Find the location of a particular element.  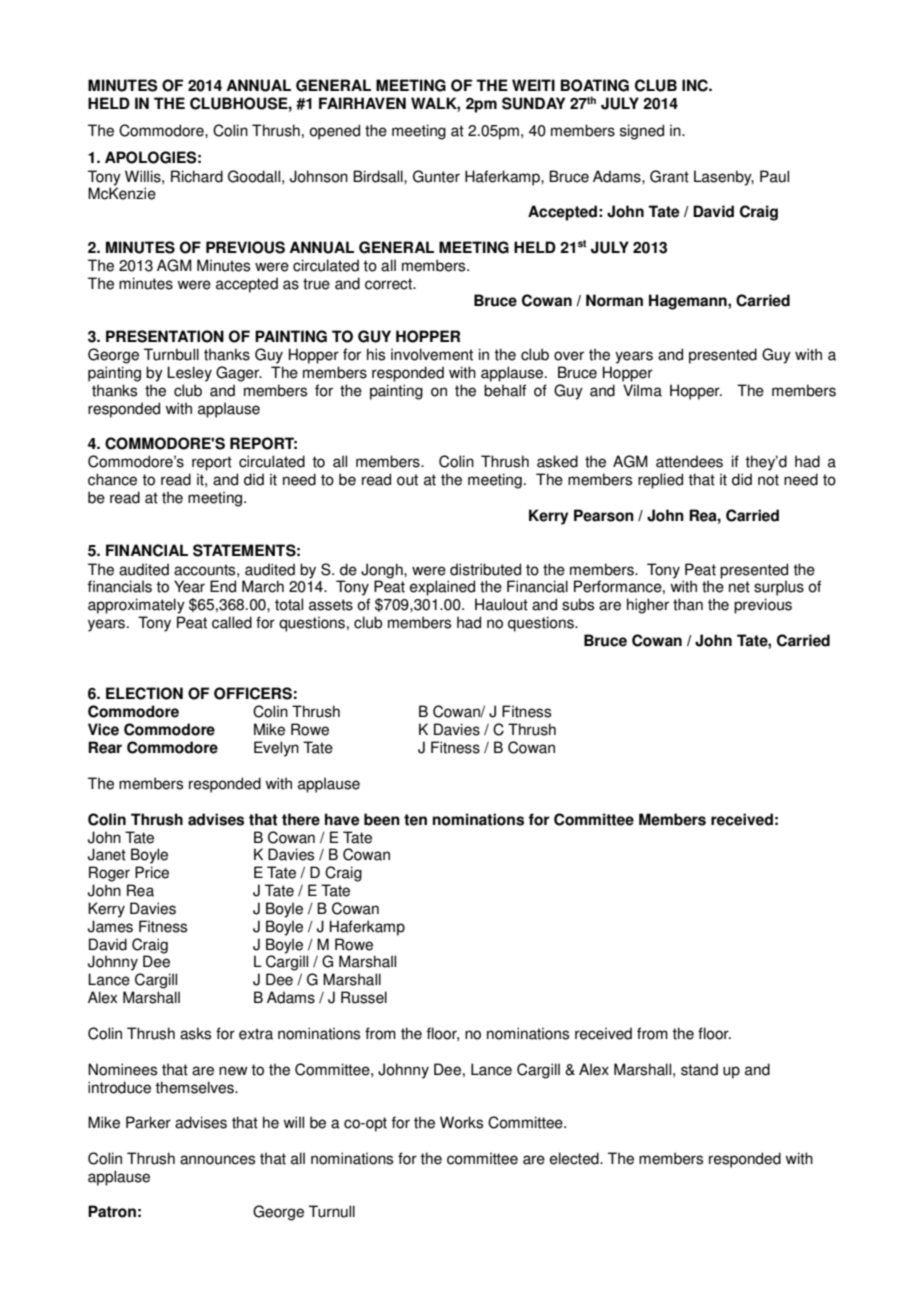

explained is located at coordinates (442, 588).
